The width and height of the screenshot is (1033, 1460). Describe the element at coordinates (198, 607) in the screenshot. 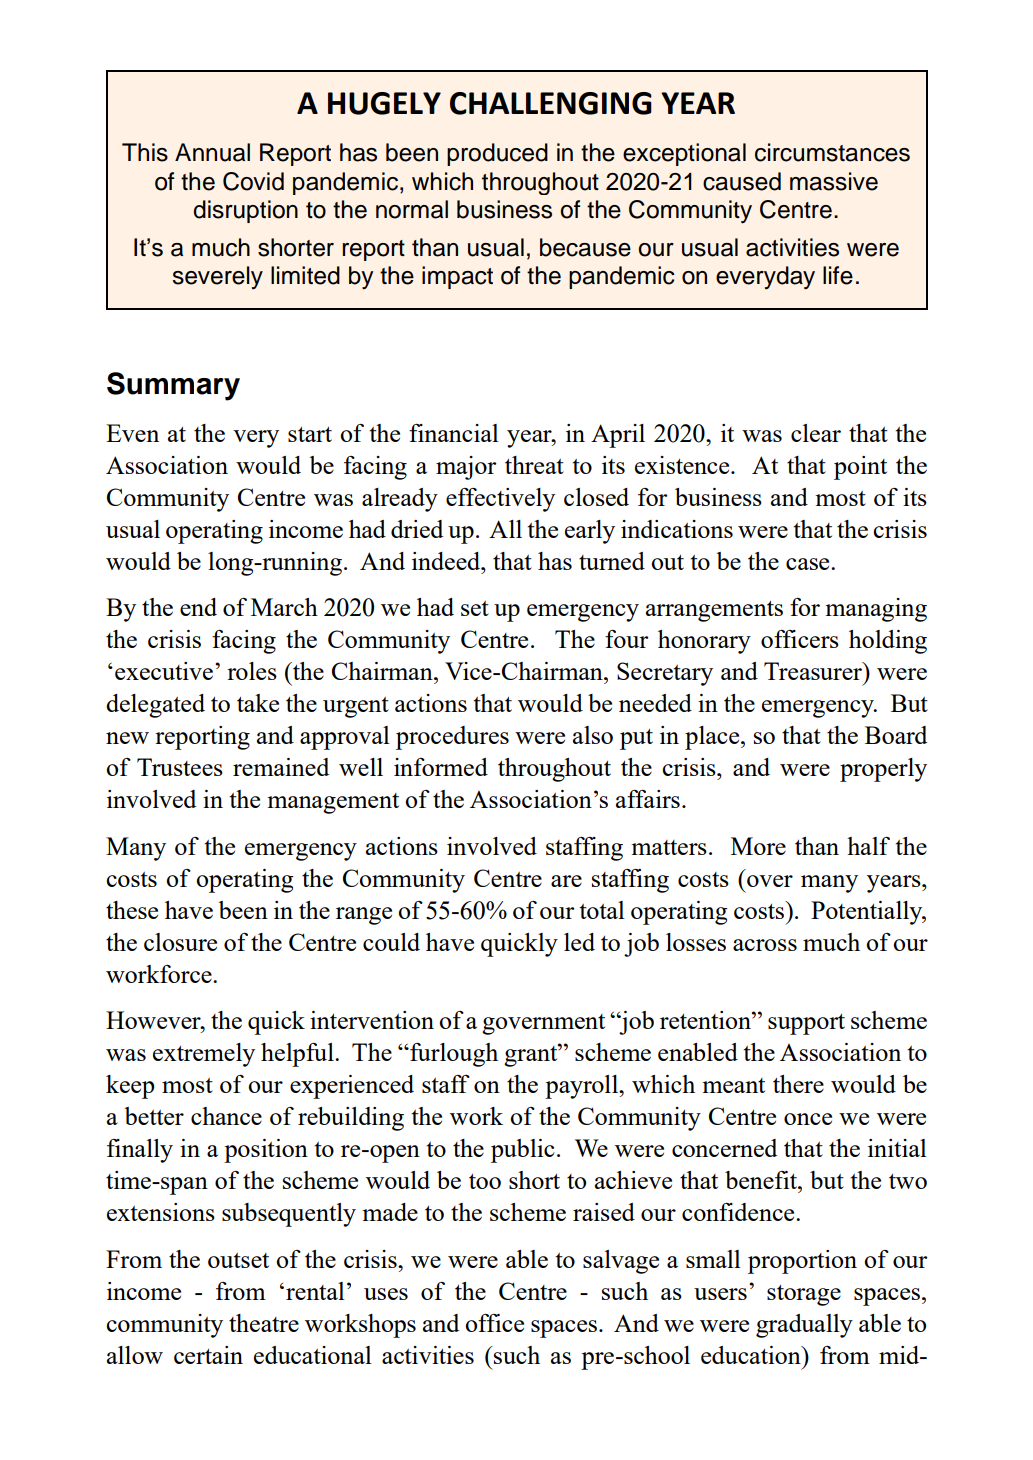

I see `end` at that location.
